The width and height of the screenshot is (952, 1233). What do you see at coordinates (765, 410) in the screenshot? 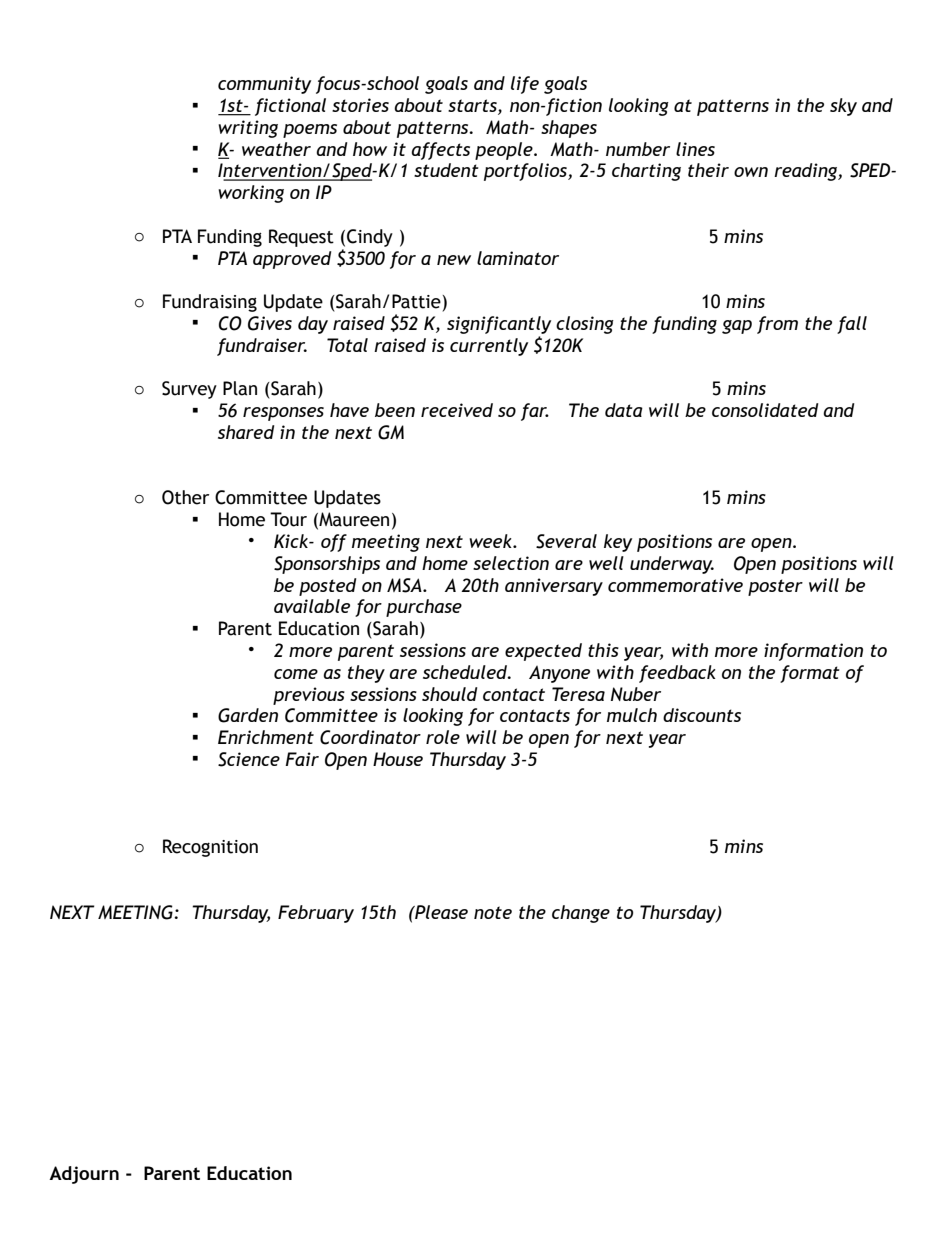
I see `consolidated` at bounding box center [765, 410].
